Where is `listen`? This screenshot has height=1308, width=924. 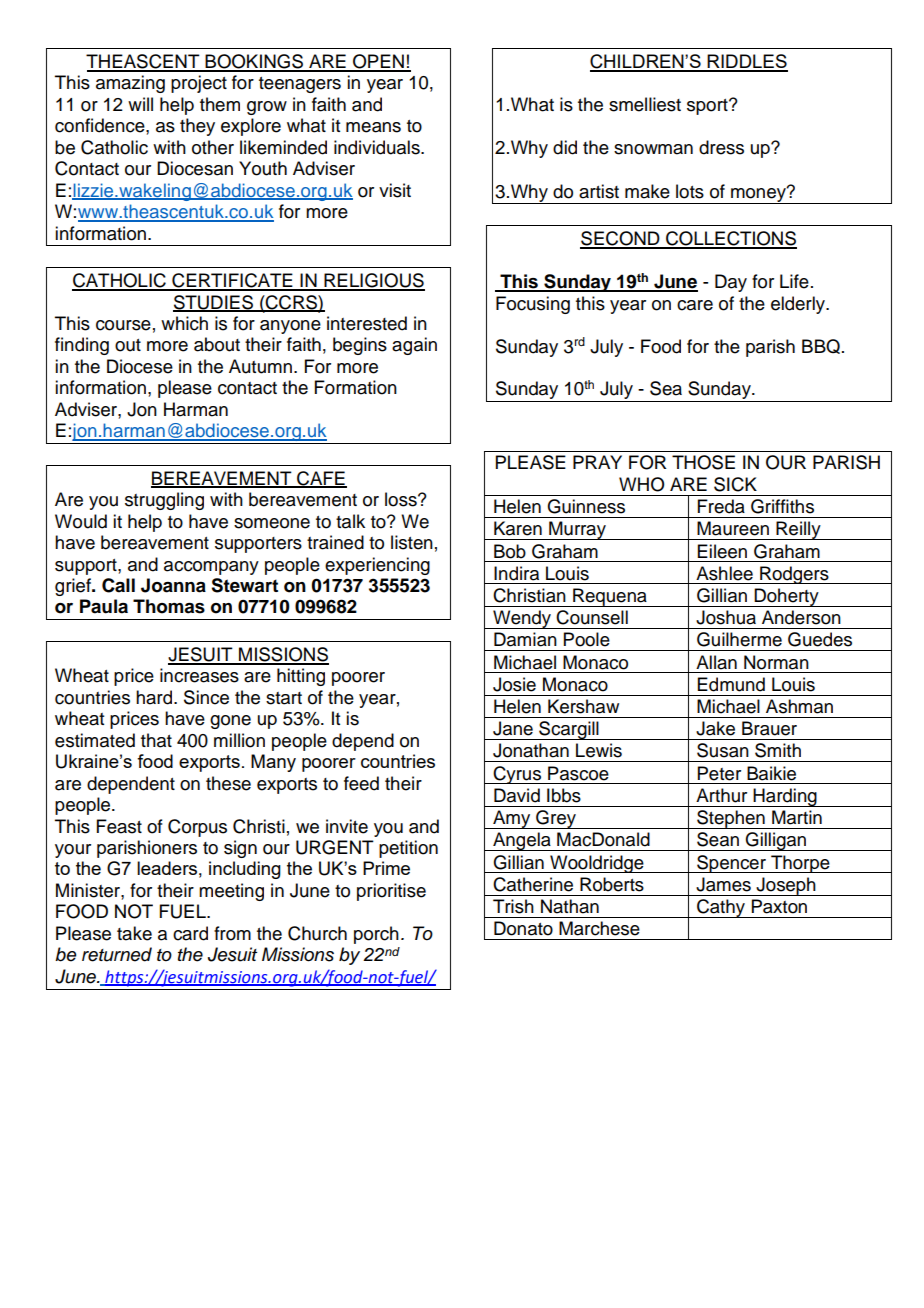
listen is located at coordinates (412, 542).
